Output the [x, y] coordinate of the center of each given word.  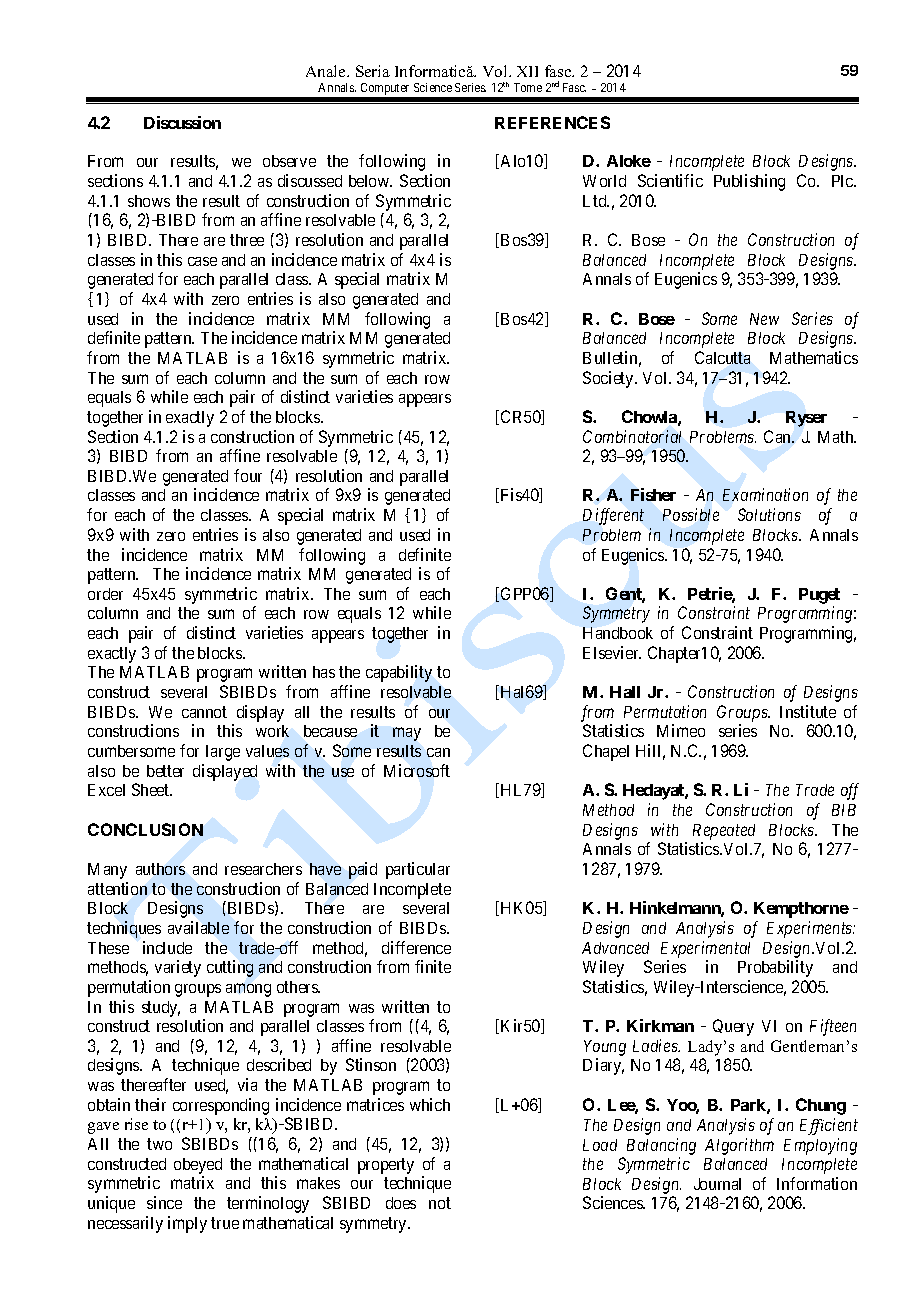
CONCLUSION [145, 829]
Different [613, 516]
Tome [528, 87]
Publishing [749, 182]
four [248, 475]
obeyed [198, 1166]
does [401, 1203]
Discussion [182, 122]
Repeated [724, 832]
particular [418, 870]
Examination [765, 494]
